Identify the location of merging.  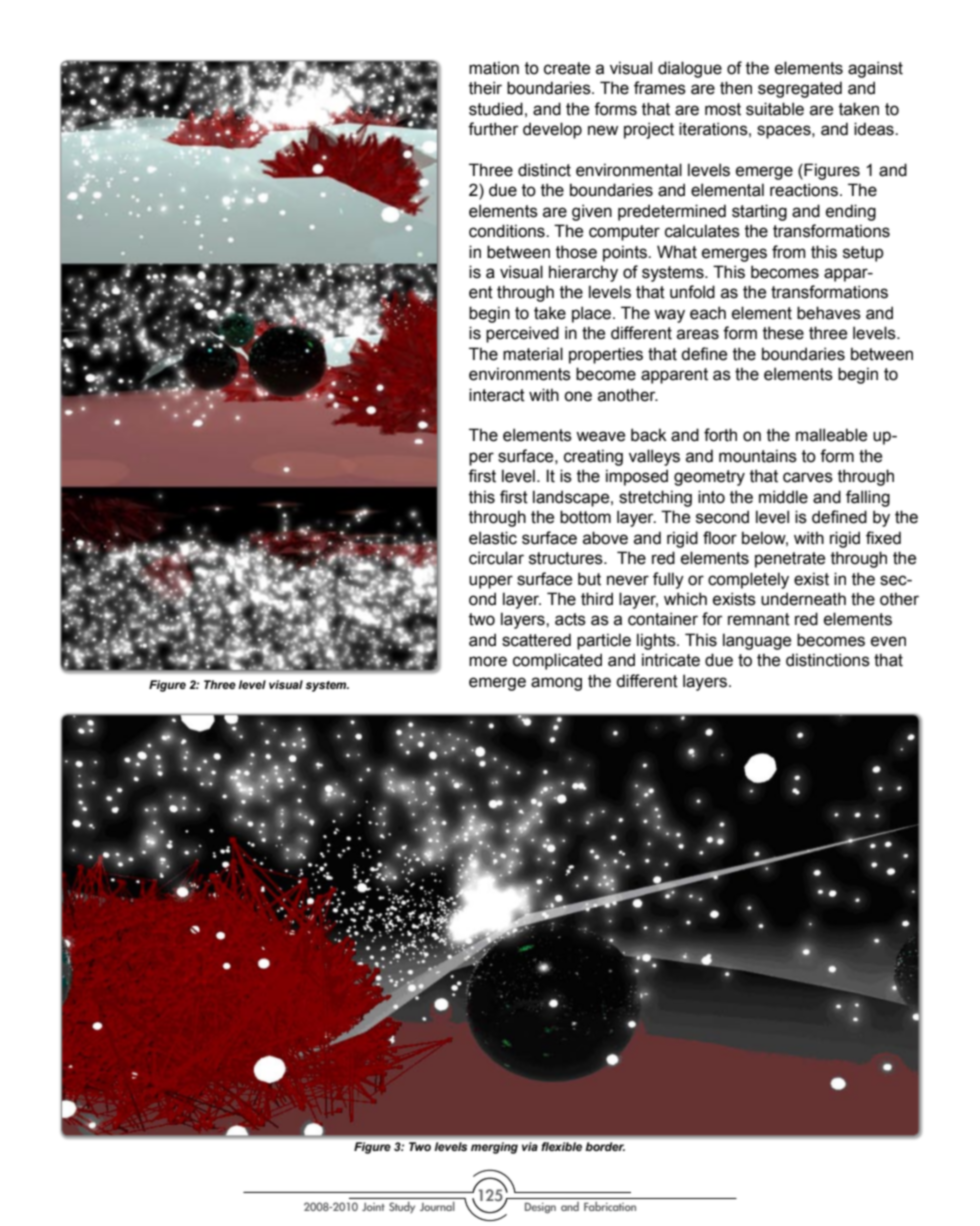
(494, 1148).
